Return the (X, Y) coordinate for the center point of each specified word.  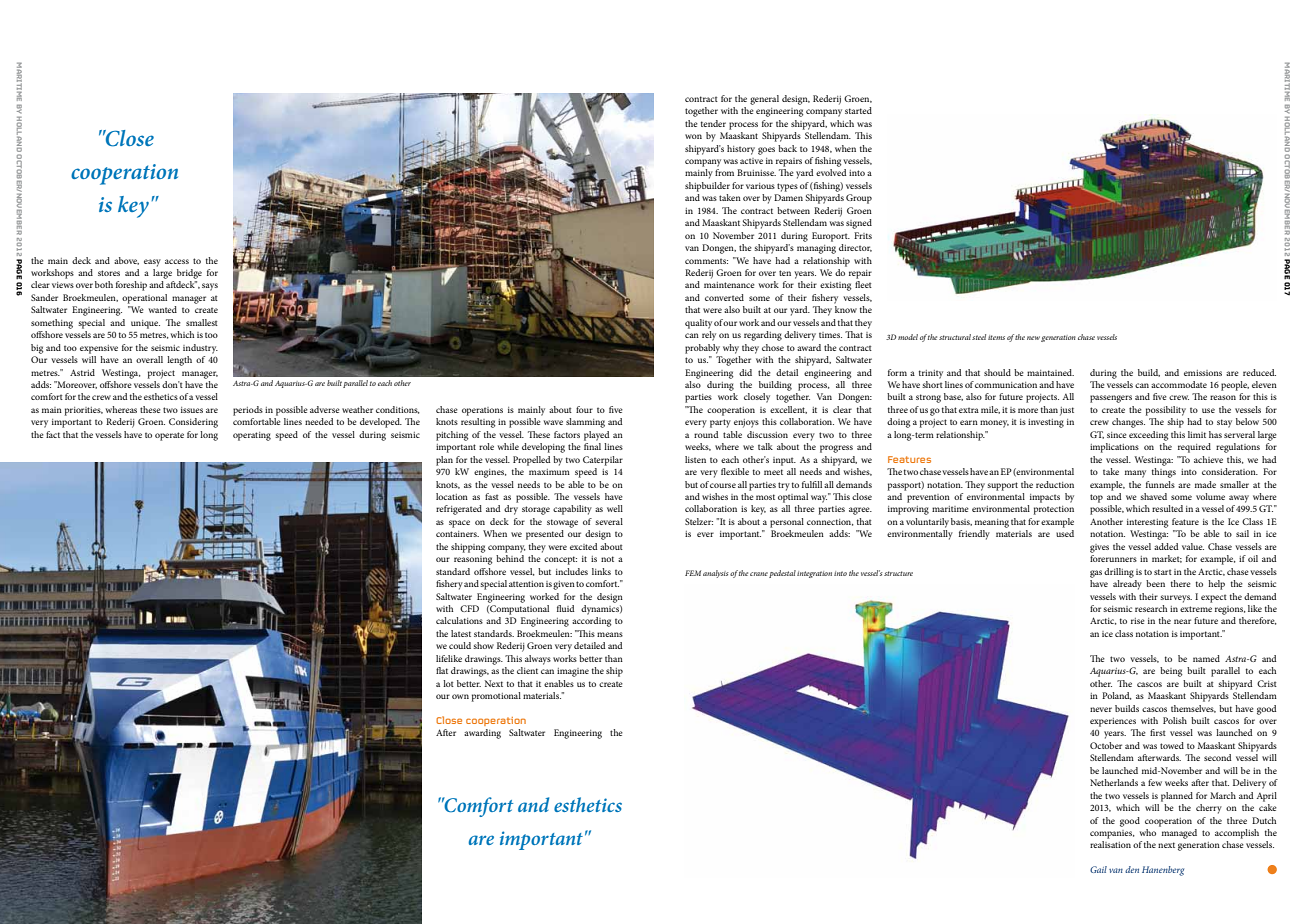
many (1135, 474)
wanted (162, 309)
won (693, 136)
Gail (1098, 869)
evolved (831, 172)
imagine (573, 672)
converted (724, 297)
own (460, 696)
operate (169, 436)
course (723, 485)
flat (442, 670)
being (1171, 672)
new (1033, 338)
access (177, 261)
